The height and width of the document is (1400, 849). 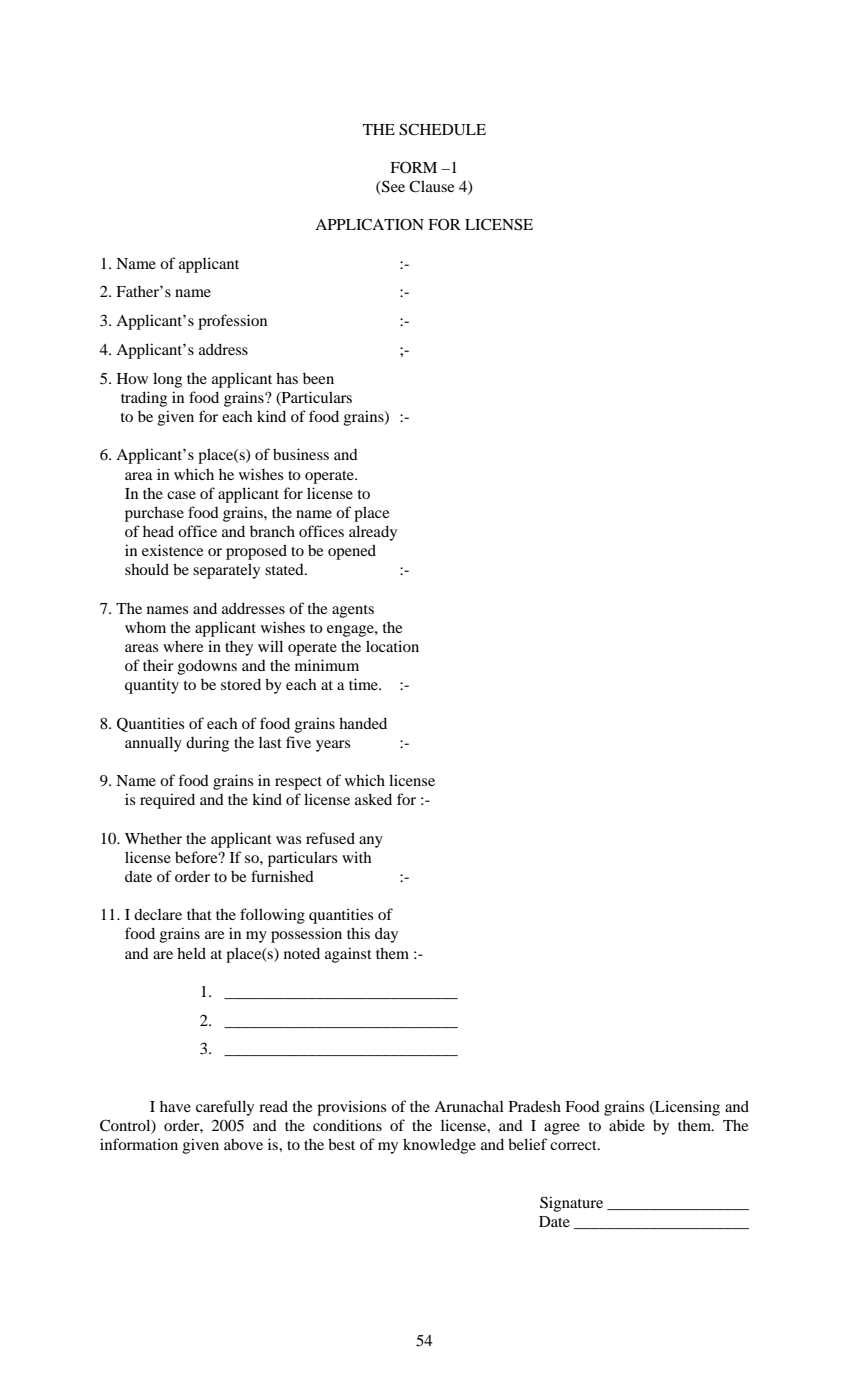 I want to click on profession, so click(x=232, y=322).
